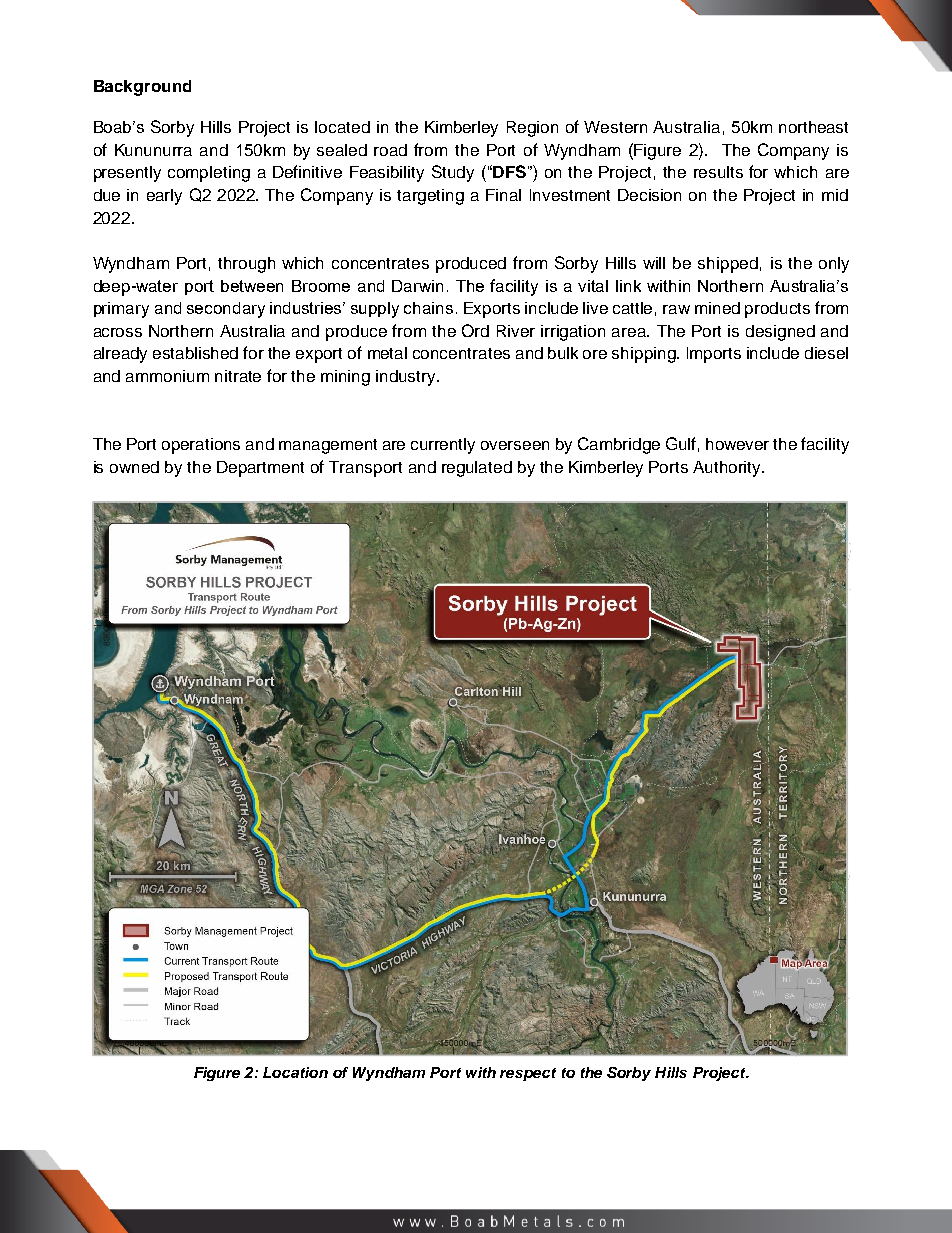 The height and width of the image is (1233, 952). What do you see at coordinates (532, 129) in the image?
I see `Region` at bounding box center [532, 129].
